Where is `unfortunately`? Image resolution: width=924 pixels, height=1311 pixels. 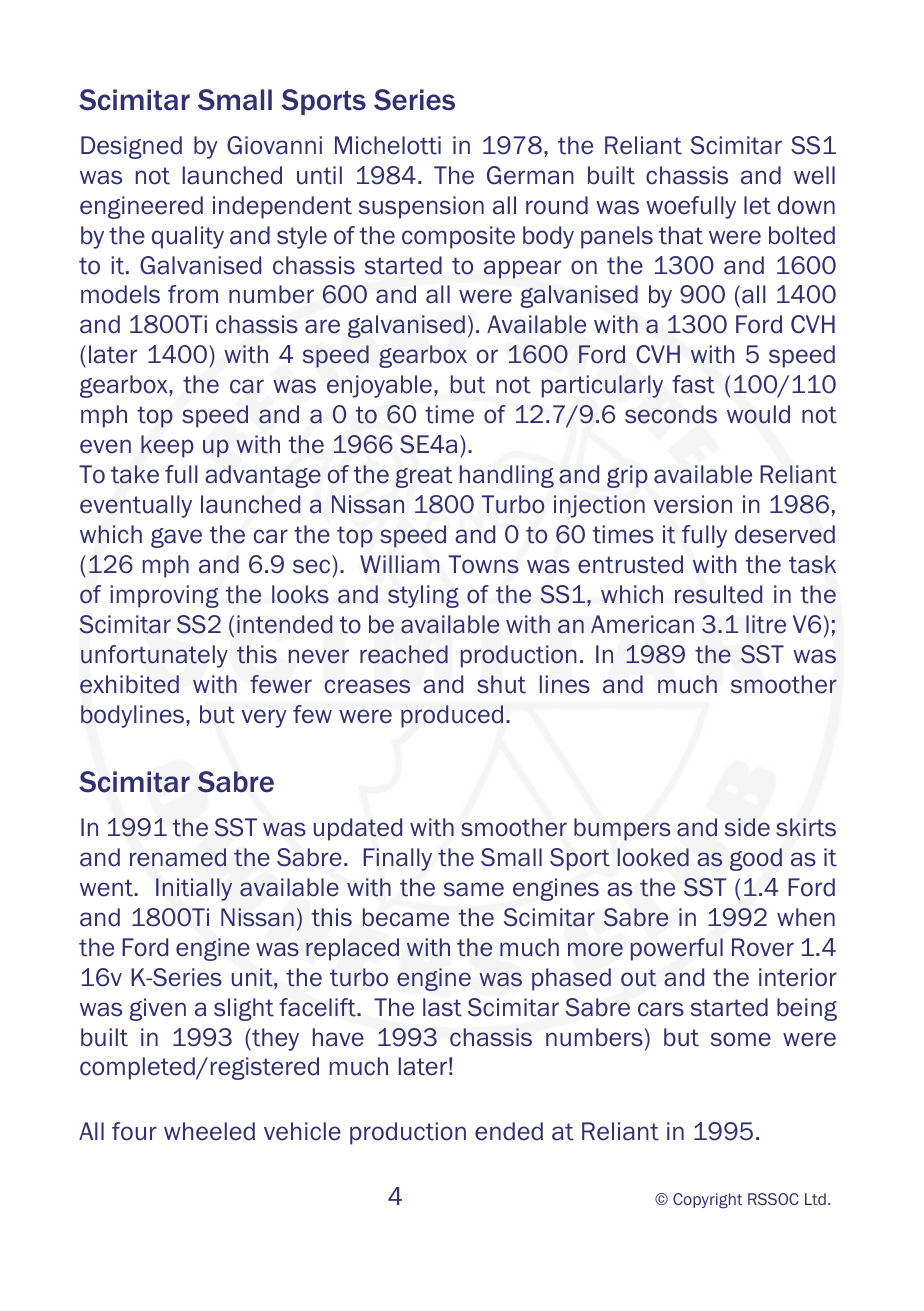
unfortunately is located at coordinates (154, 656).
